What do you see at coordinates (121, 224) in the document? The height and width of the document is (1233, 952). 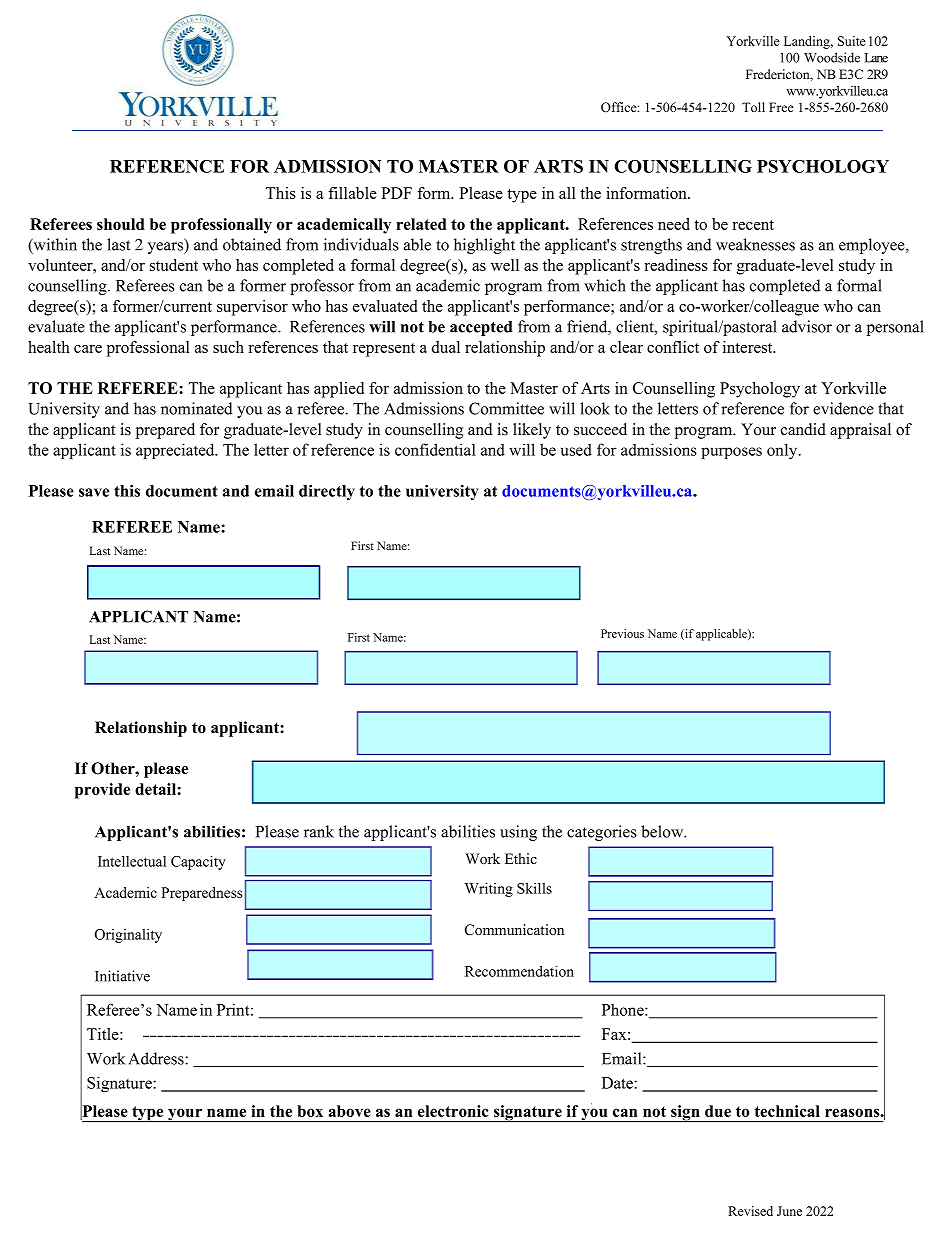 I see `should` at bounding box center [121, 224].
